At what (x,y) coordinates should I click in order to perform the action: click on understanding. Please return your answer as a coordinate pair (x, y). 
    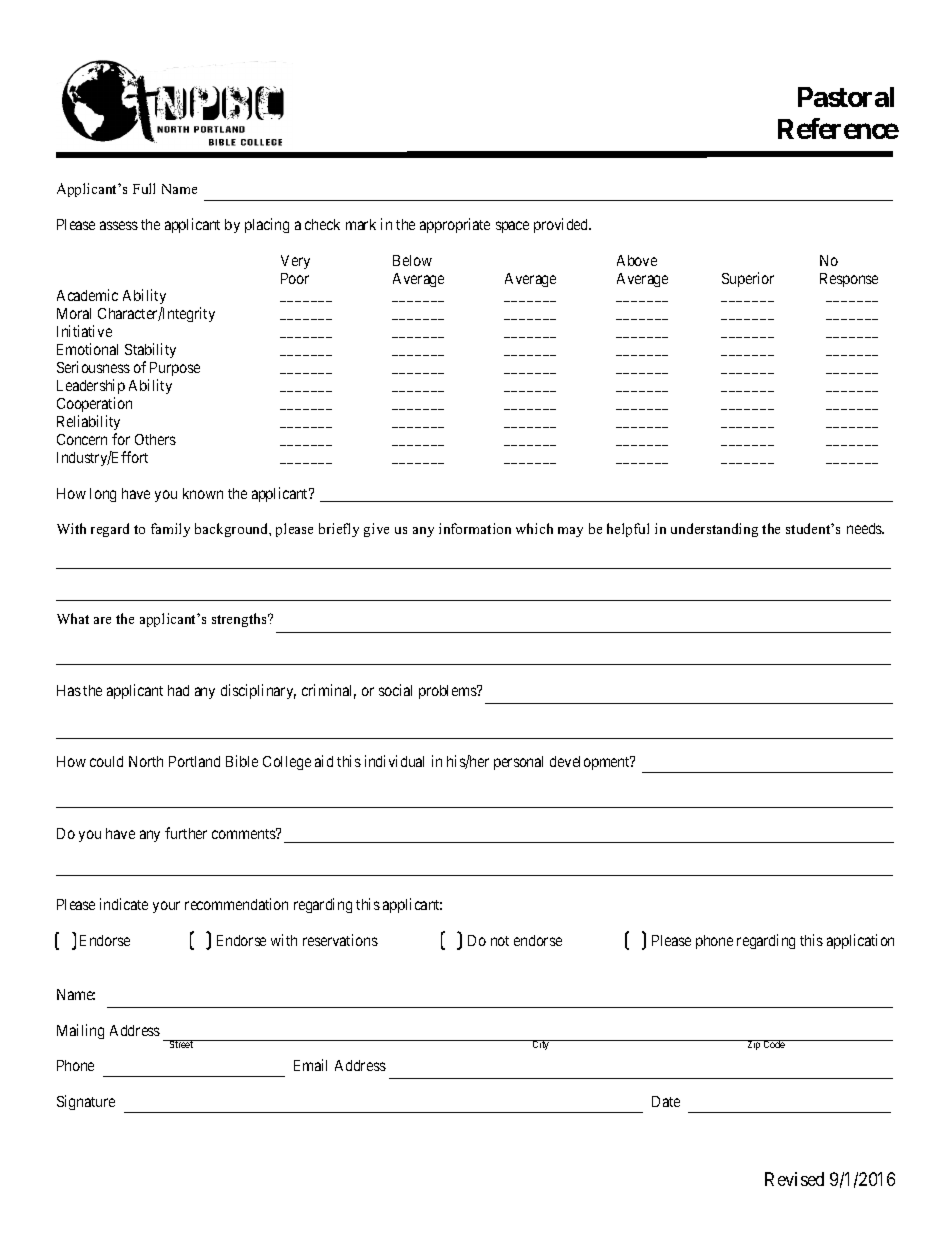
    Looking at the image, I should click on (714, 530).
